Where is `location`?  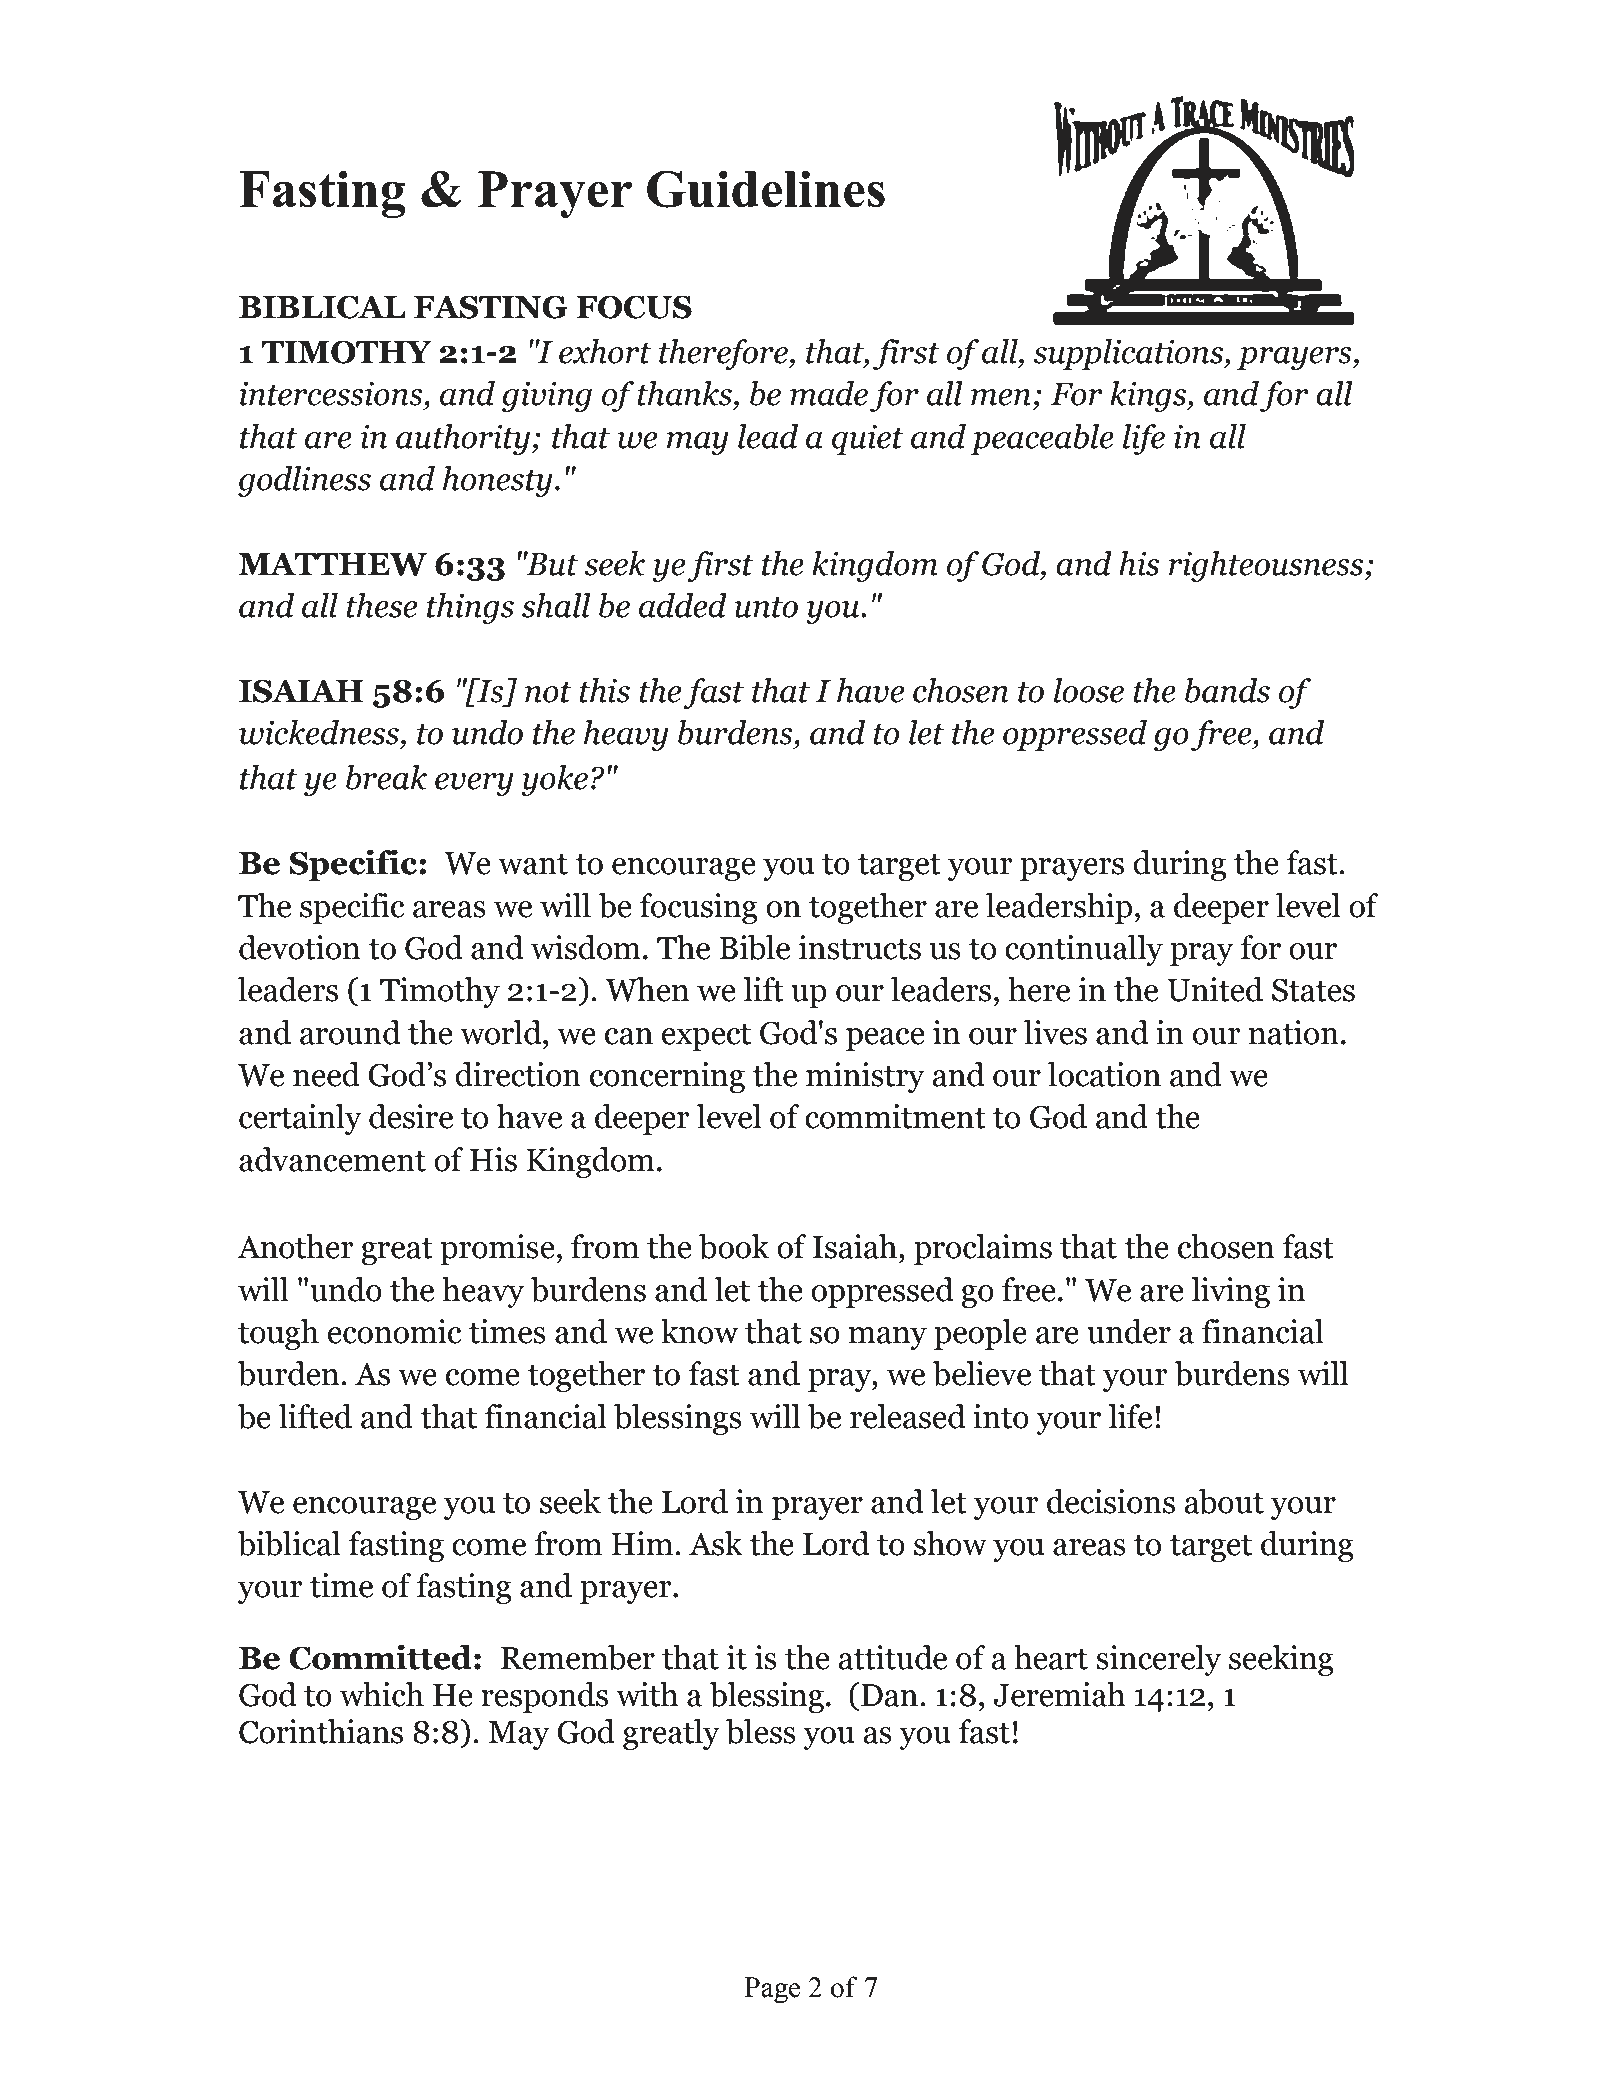
location is located at coordinates (1104, 1074).
